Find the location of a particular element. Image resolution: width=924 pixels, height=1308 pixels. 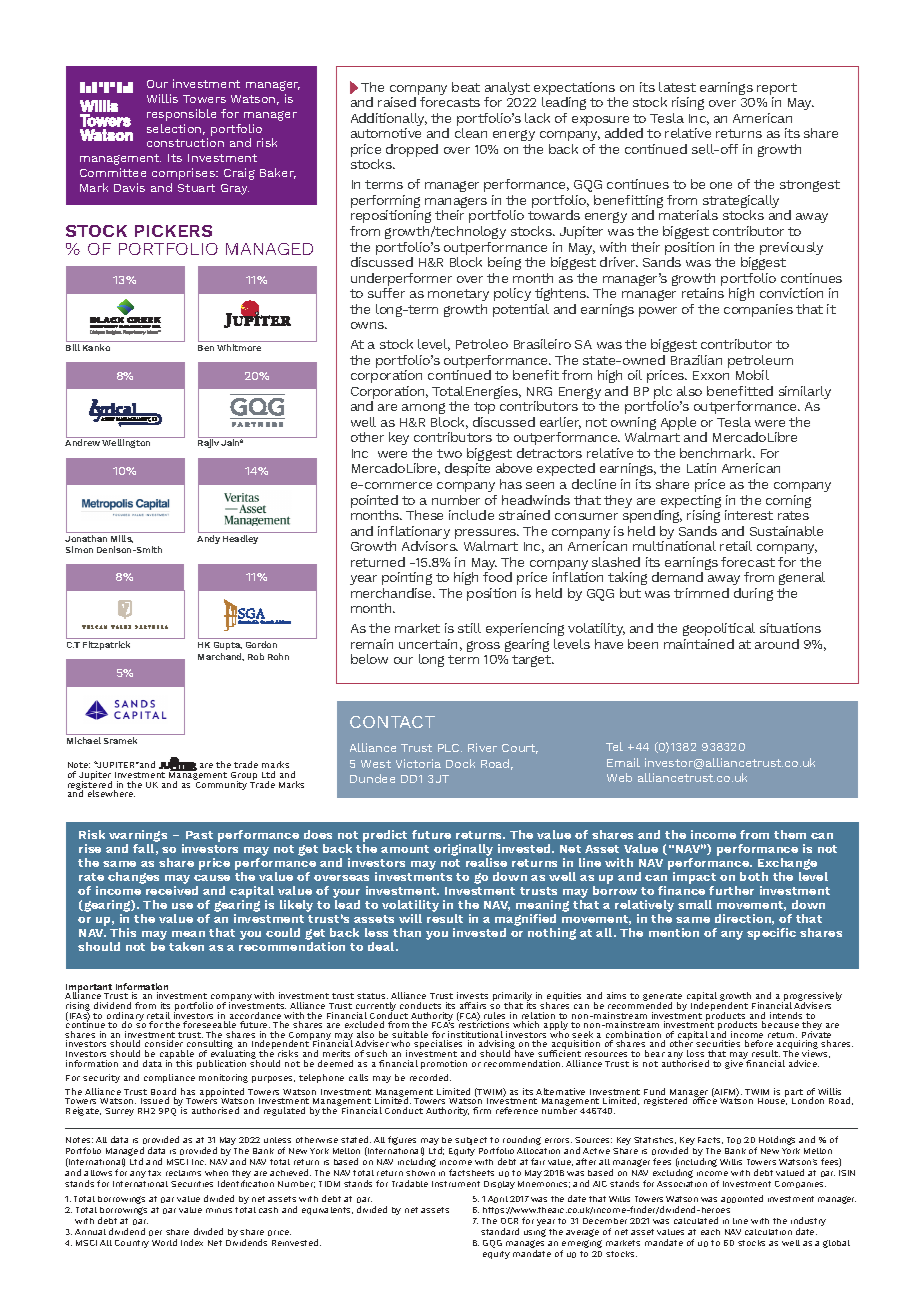

around is located at coordinates (777, 644).
